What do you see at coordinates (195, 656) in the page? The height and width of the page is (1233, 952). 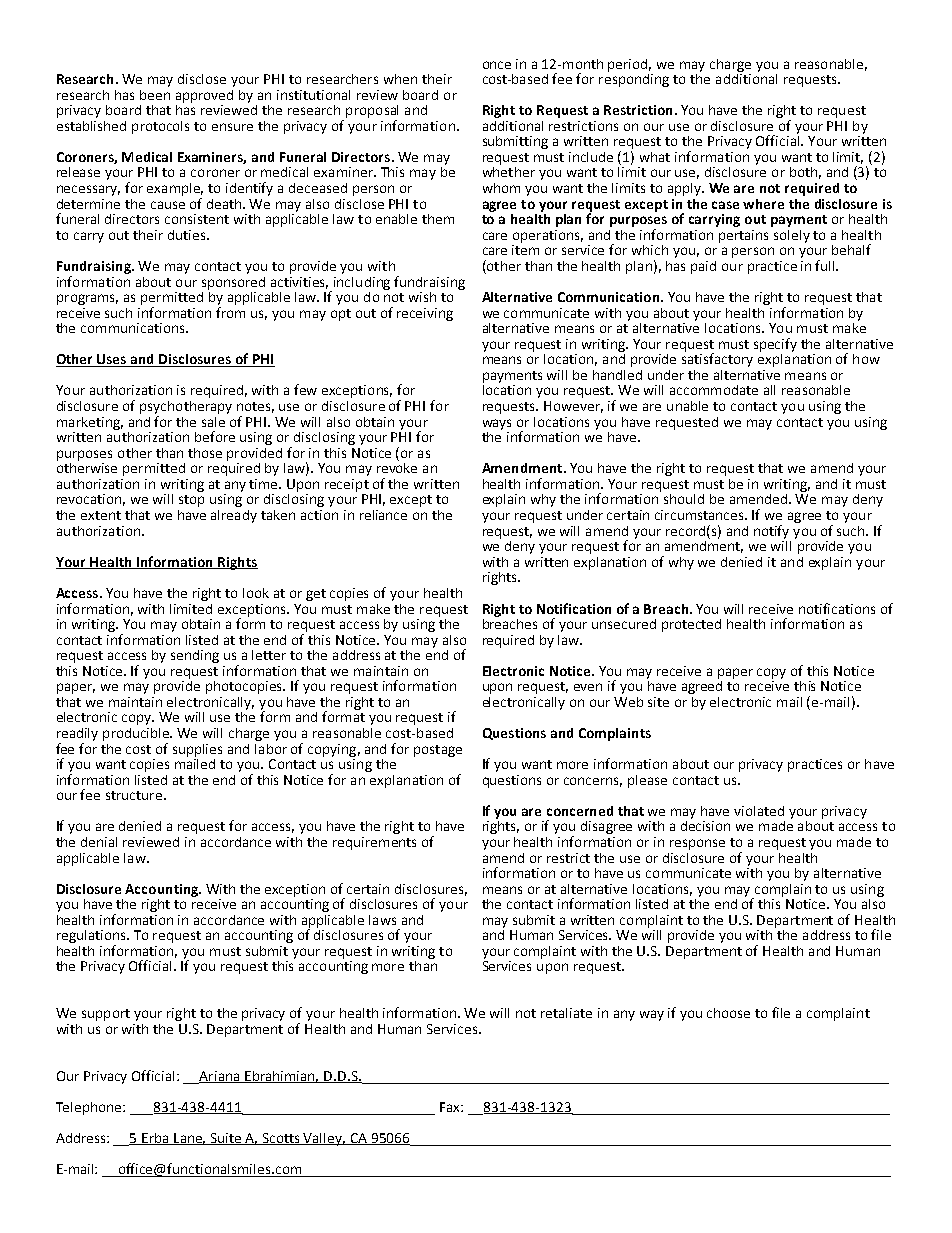 I see `sending` at bounding box center [195, 656].
